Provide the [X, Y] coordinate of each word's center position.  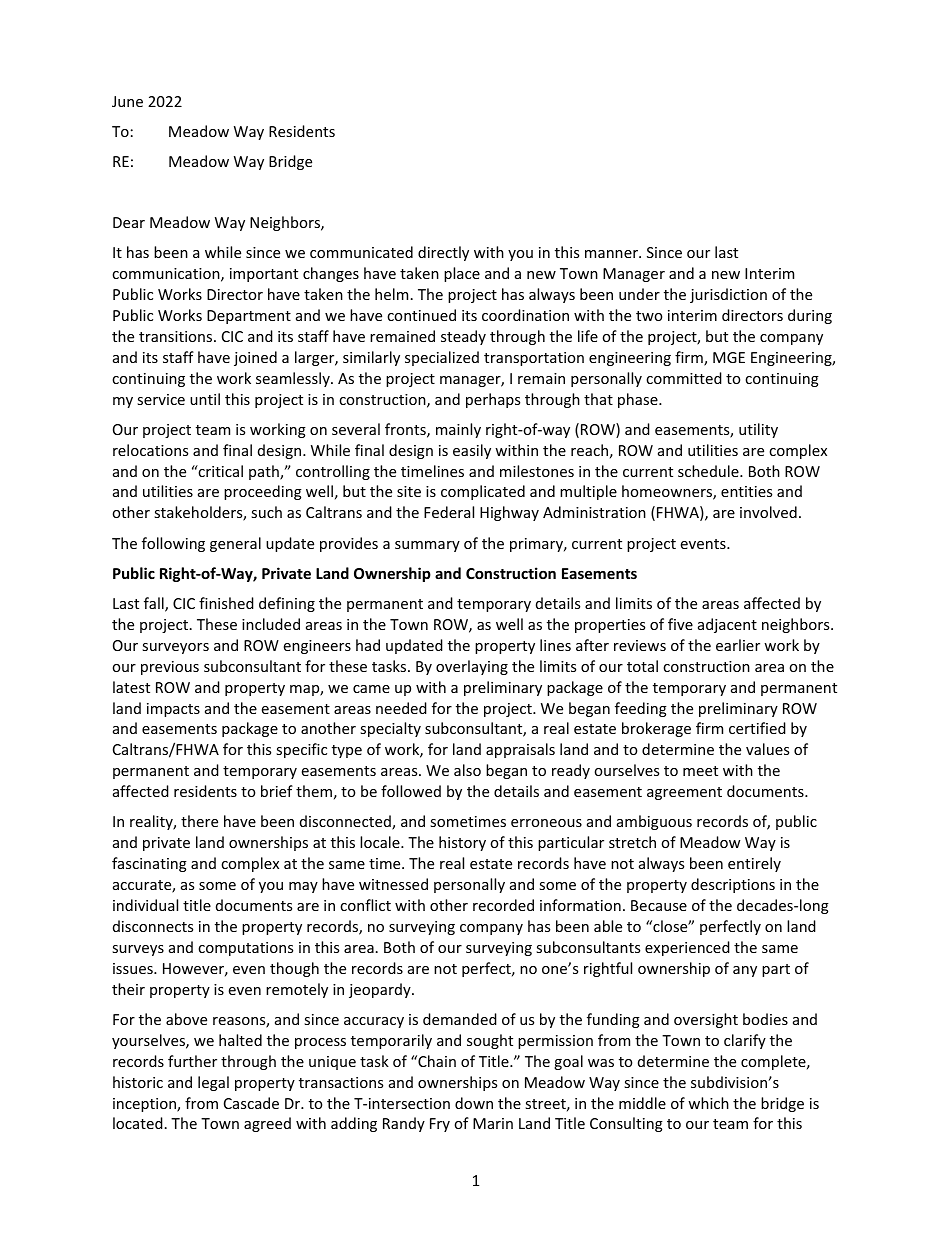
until [205, 399]
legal [213, 1083]
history [462, 843]
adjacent [727, 625]
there [199, 821]
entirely [754, 864]
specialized [442, 358]
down [474, 1103]
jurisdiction [728, 295]
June [127, 101]
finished [226, 603]
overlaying [472, 667]
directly [443, 253]
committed [684, 378]
